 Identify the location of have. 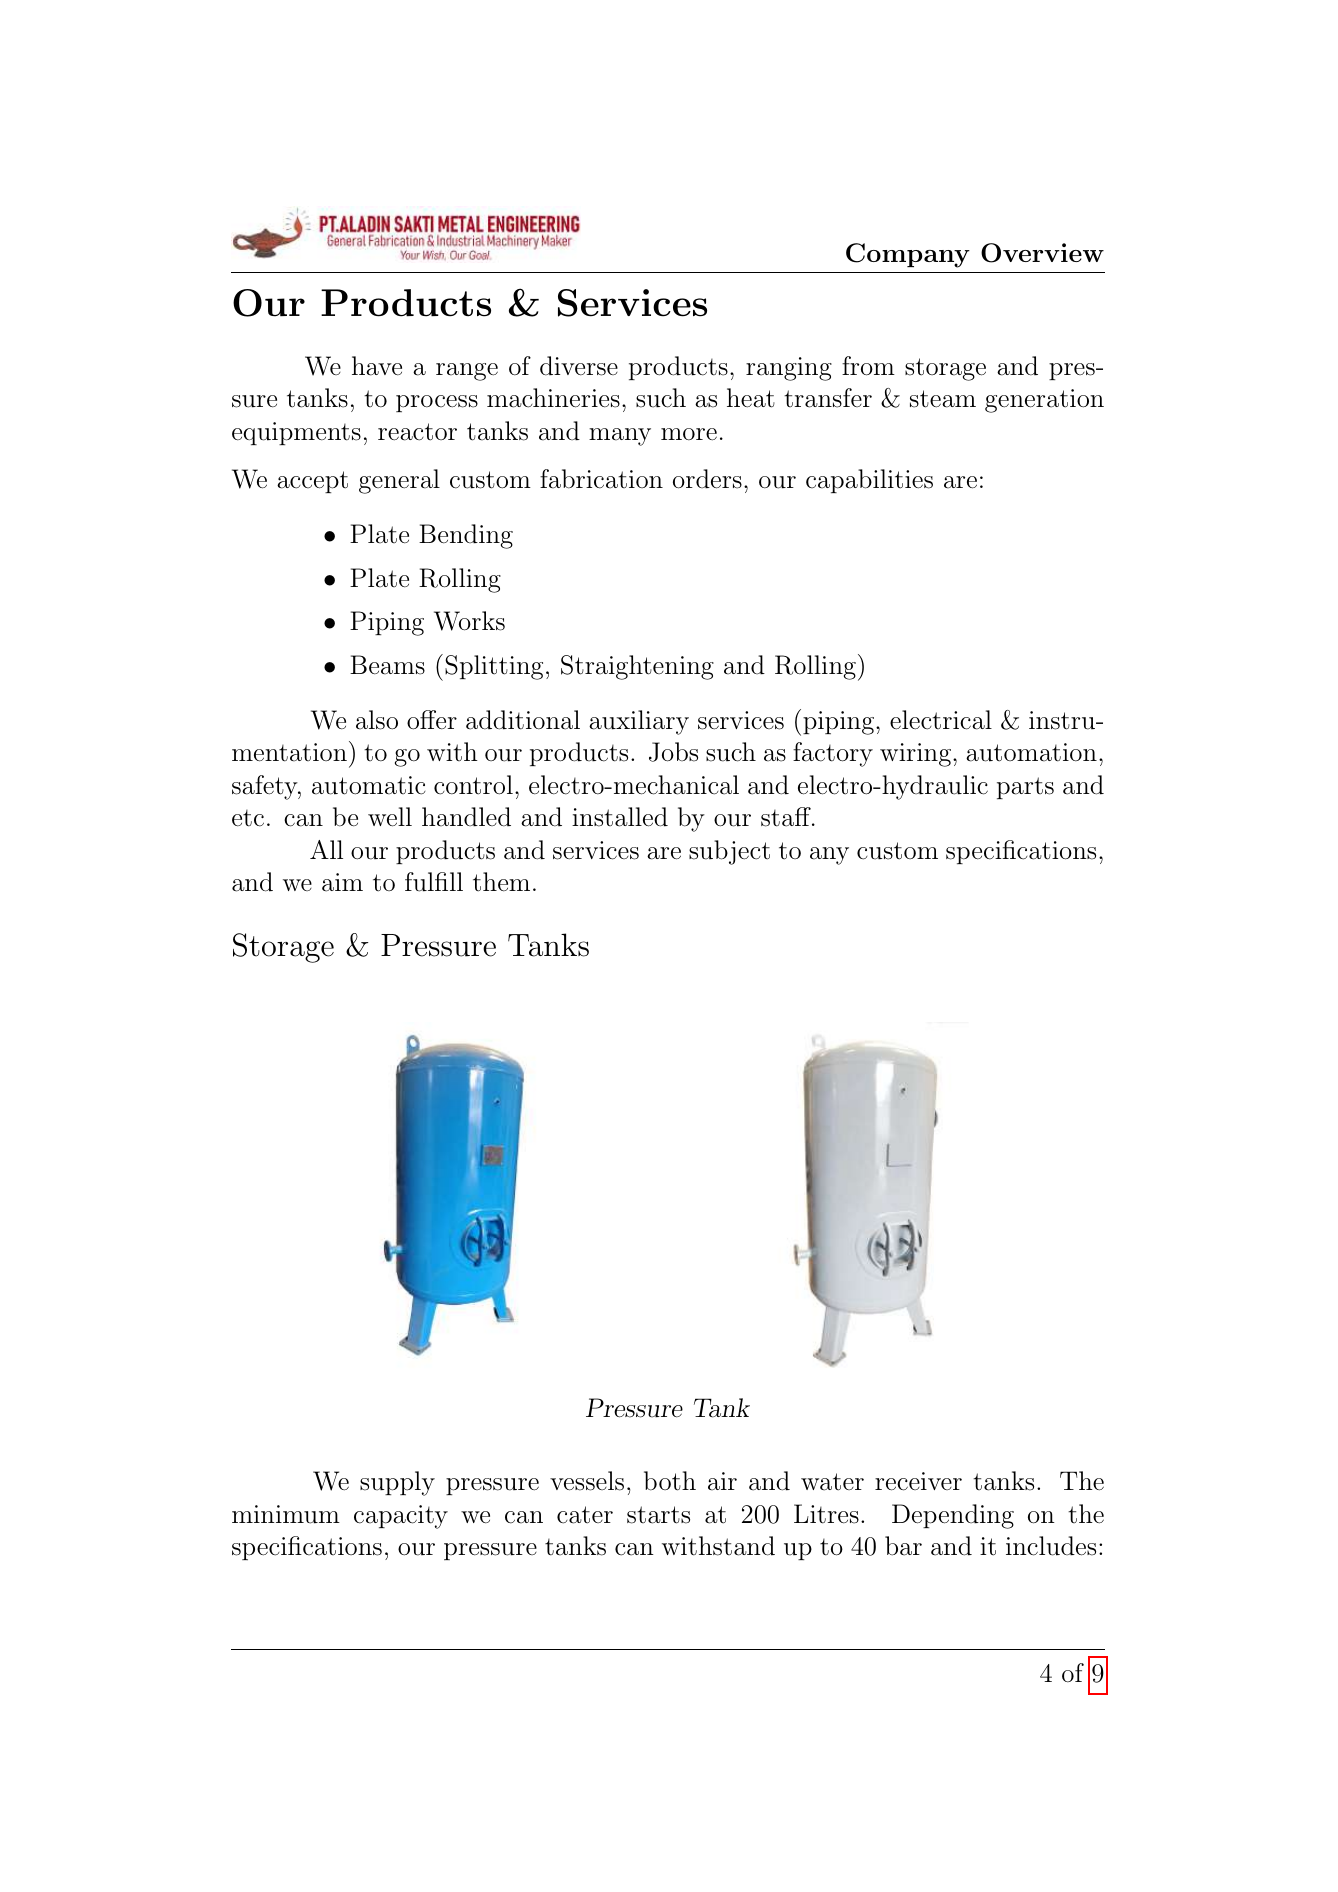
(377, 366).
